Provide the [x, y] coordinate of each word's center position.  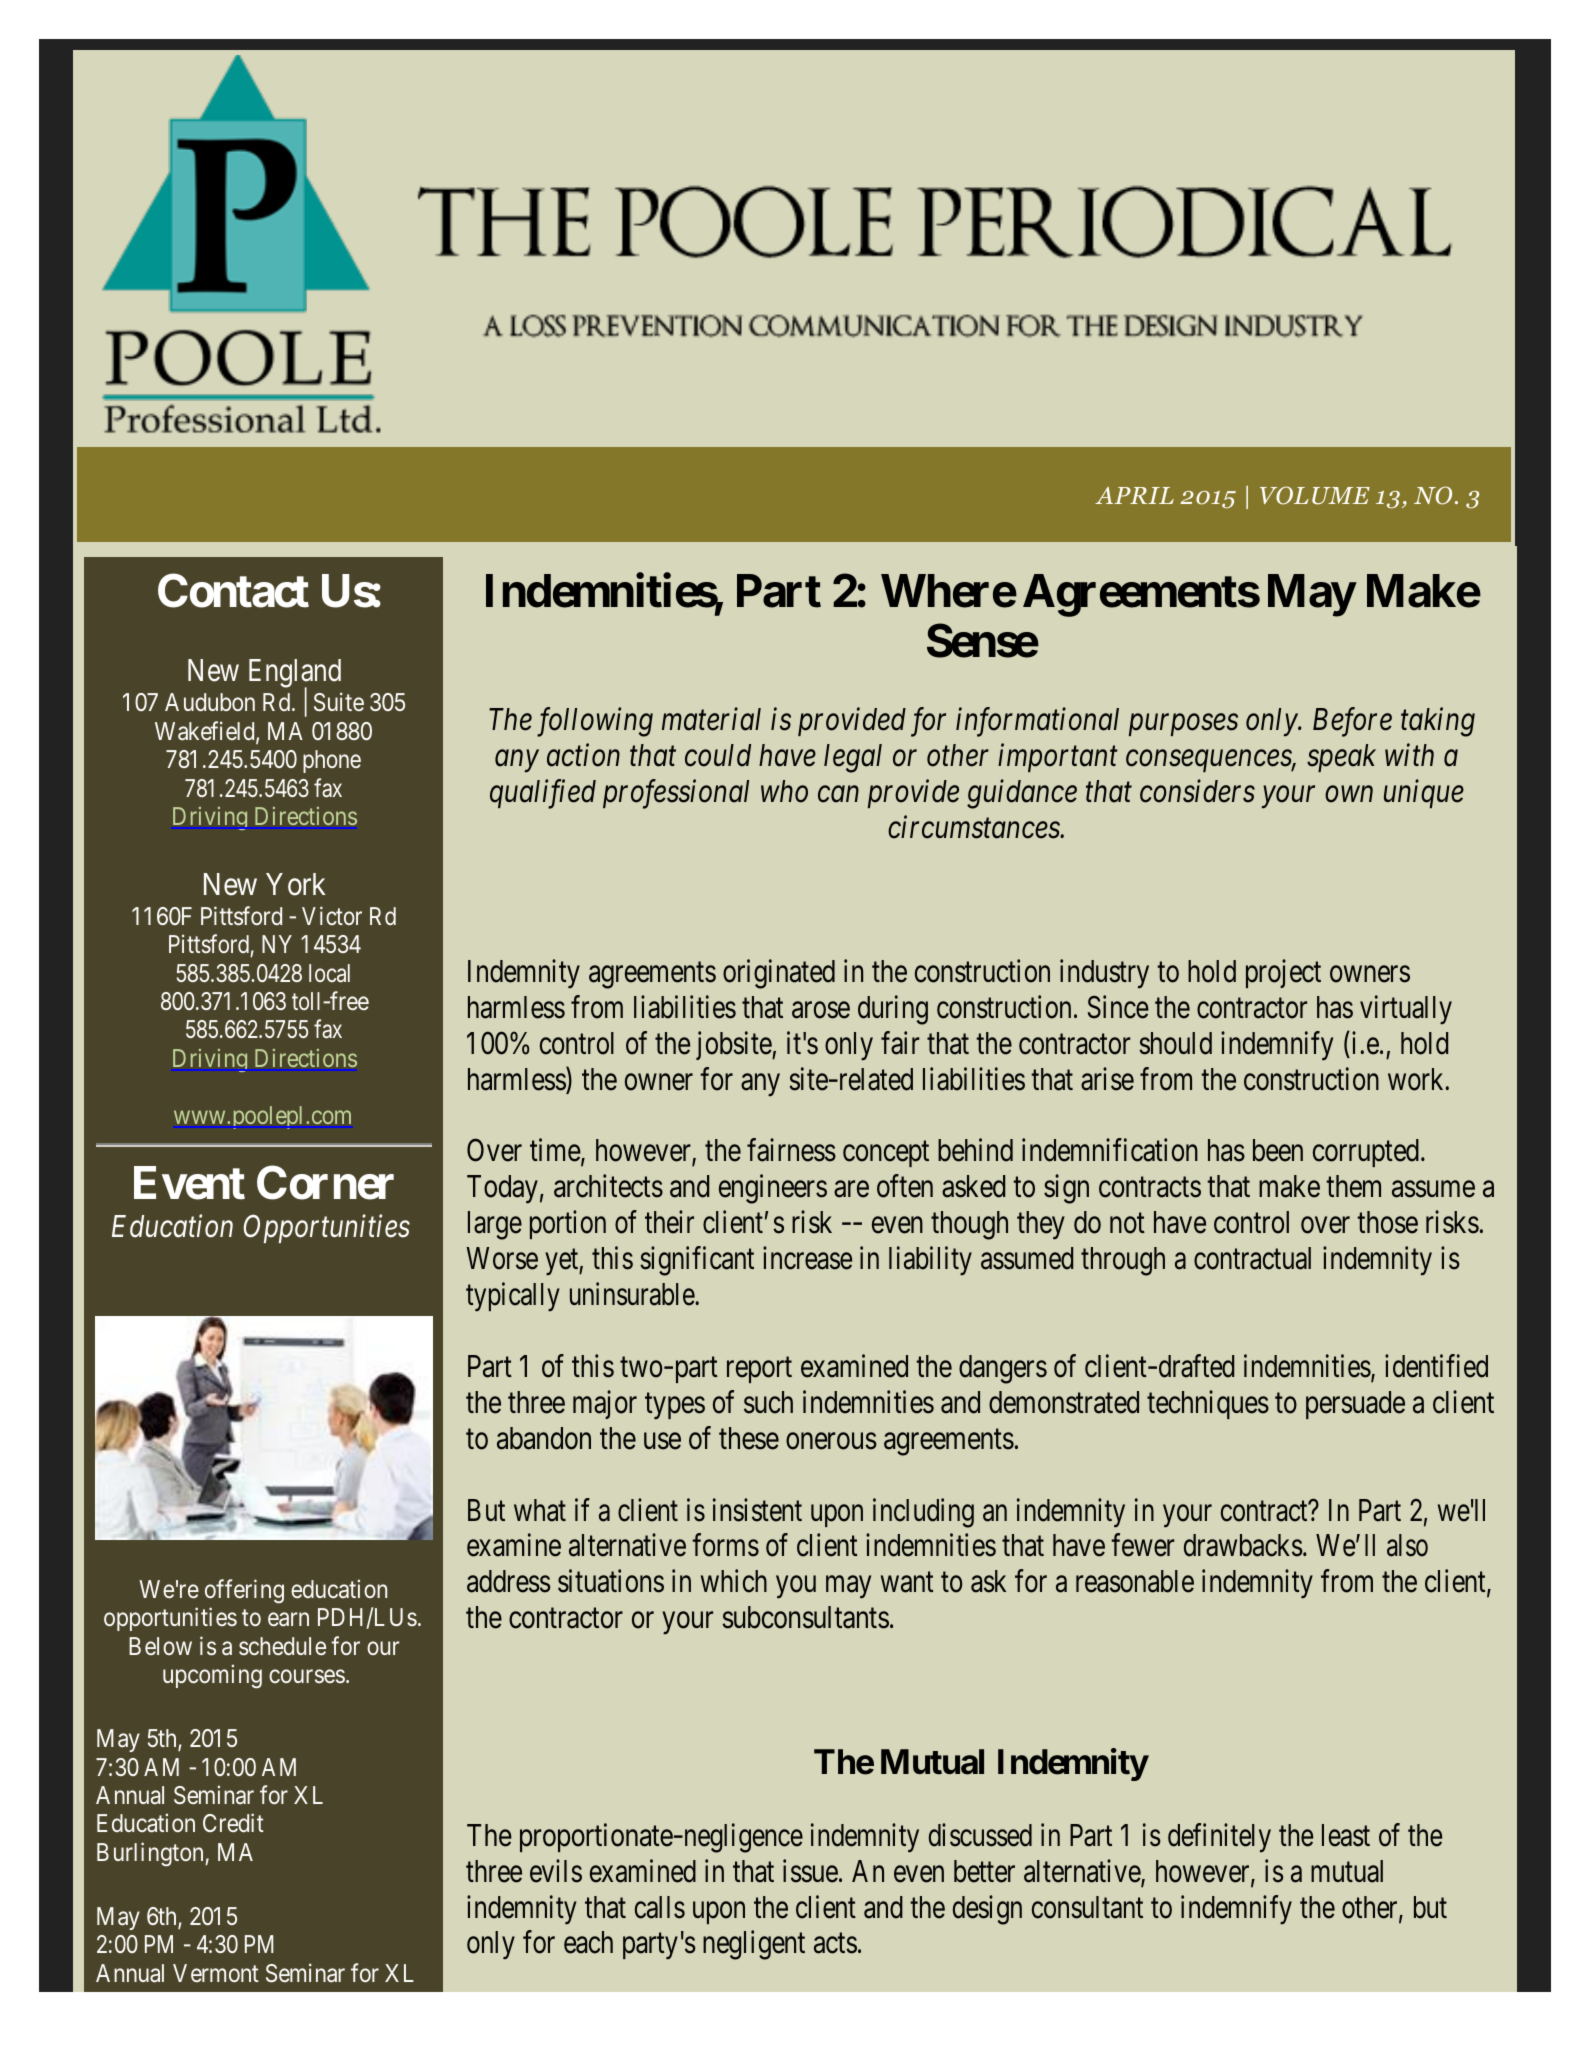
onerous [831, 1441]
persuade [1355, 1405]
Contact [233, 591]
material [711, 719]
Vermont [216, 1973]
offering [244, 1591]
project [1283, 973]
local [329, 973]
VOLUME [1315, 495]
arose [821, 1010]
